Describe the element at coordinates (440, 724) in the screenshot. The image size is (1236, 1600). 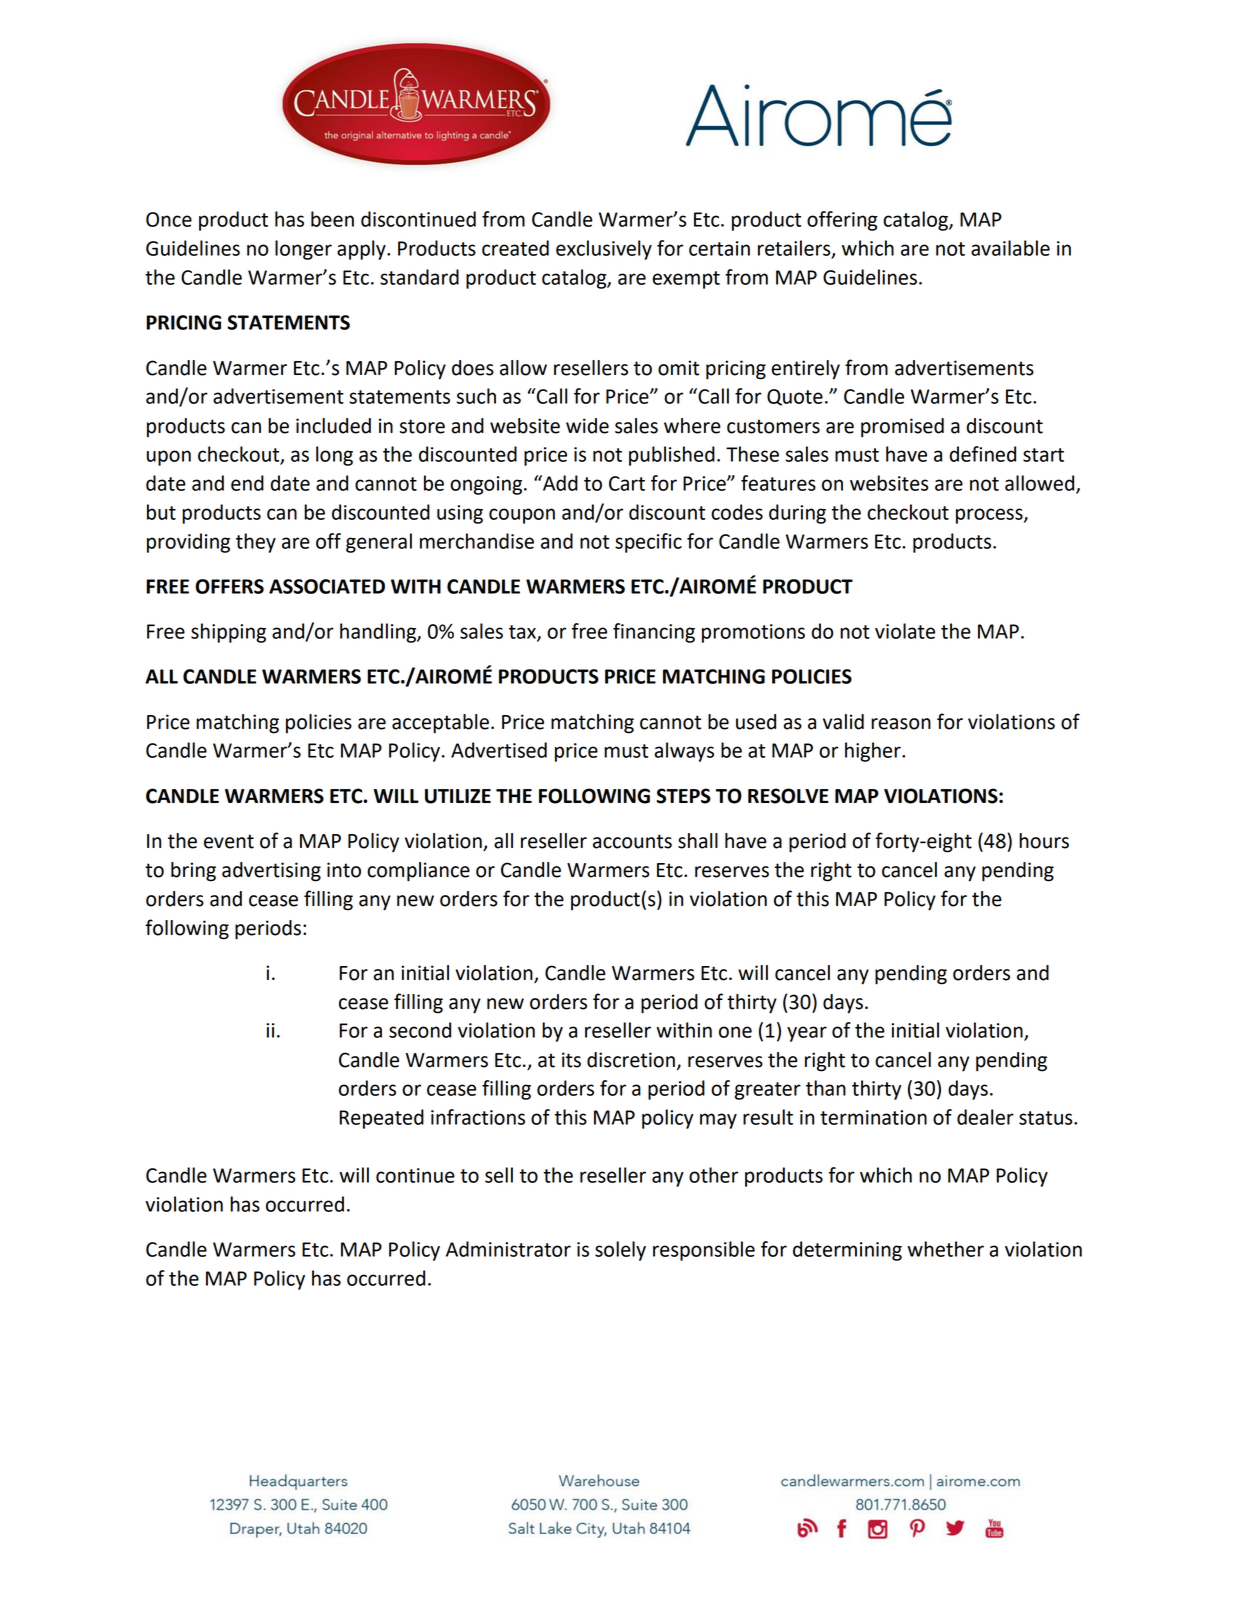
I see `acceptable` at that location.
